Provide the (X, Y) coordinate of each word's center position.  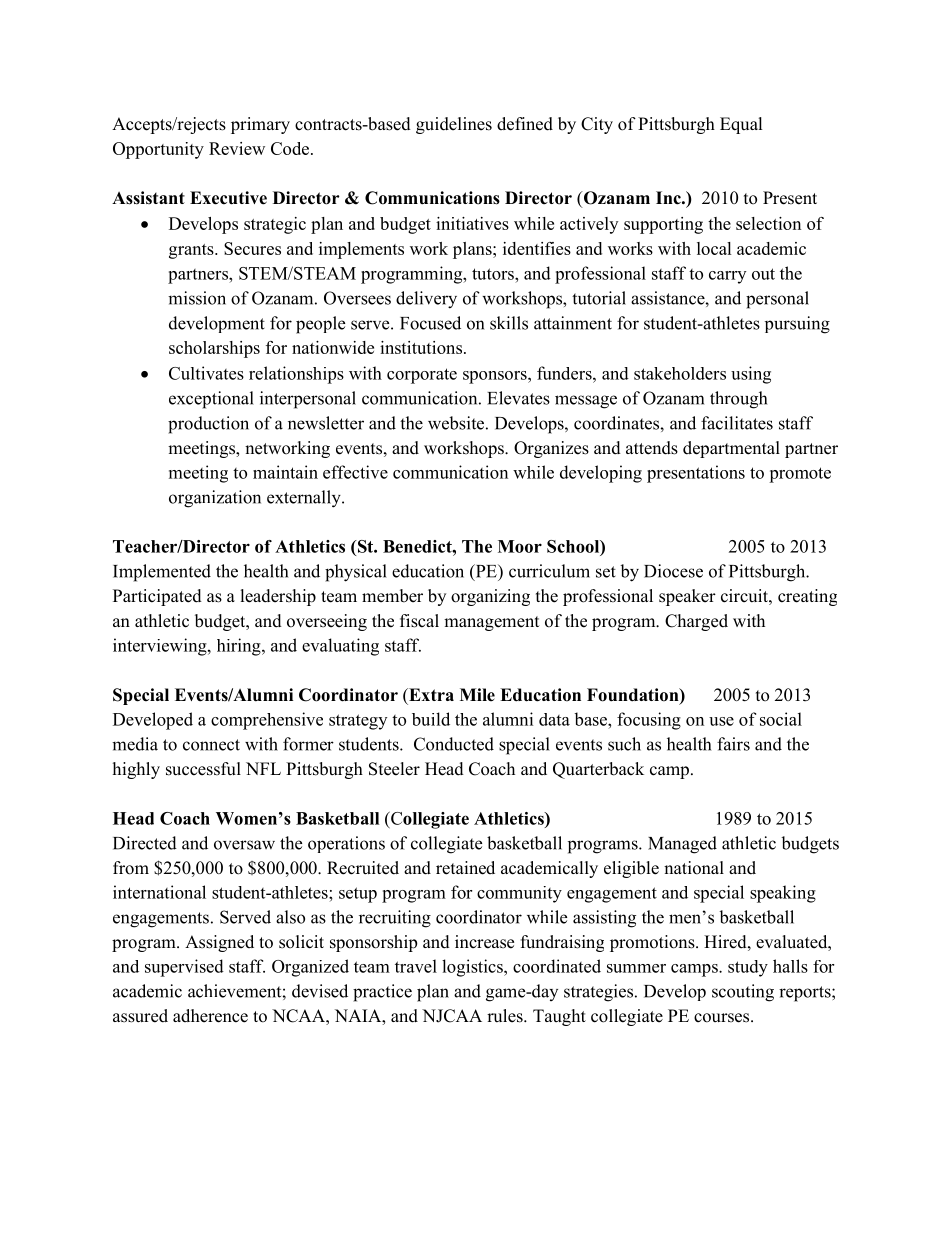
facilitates (737, 423)
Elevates (518, 398)
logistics (473, 968)
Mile (477, 695)
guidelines (454, 125)
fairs (733, 744)
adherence (210, 1016)
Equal (741, 125)
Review (237, 148)
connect (211, 745)
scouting (743, 993)
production (208, 425)
